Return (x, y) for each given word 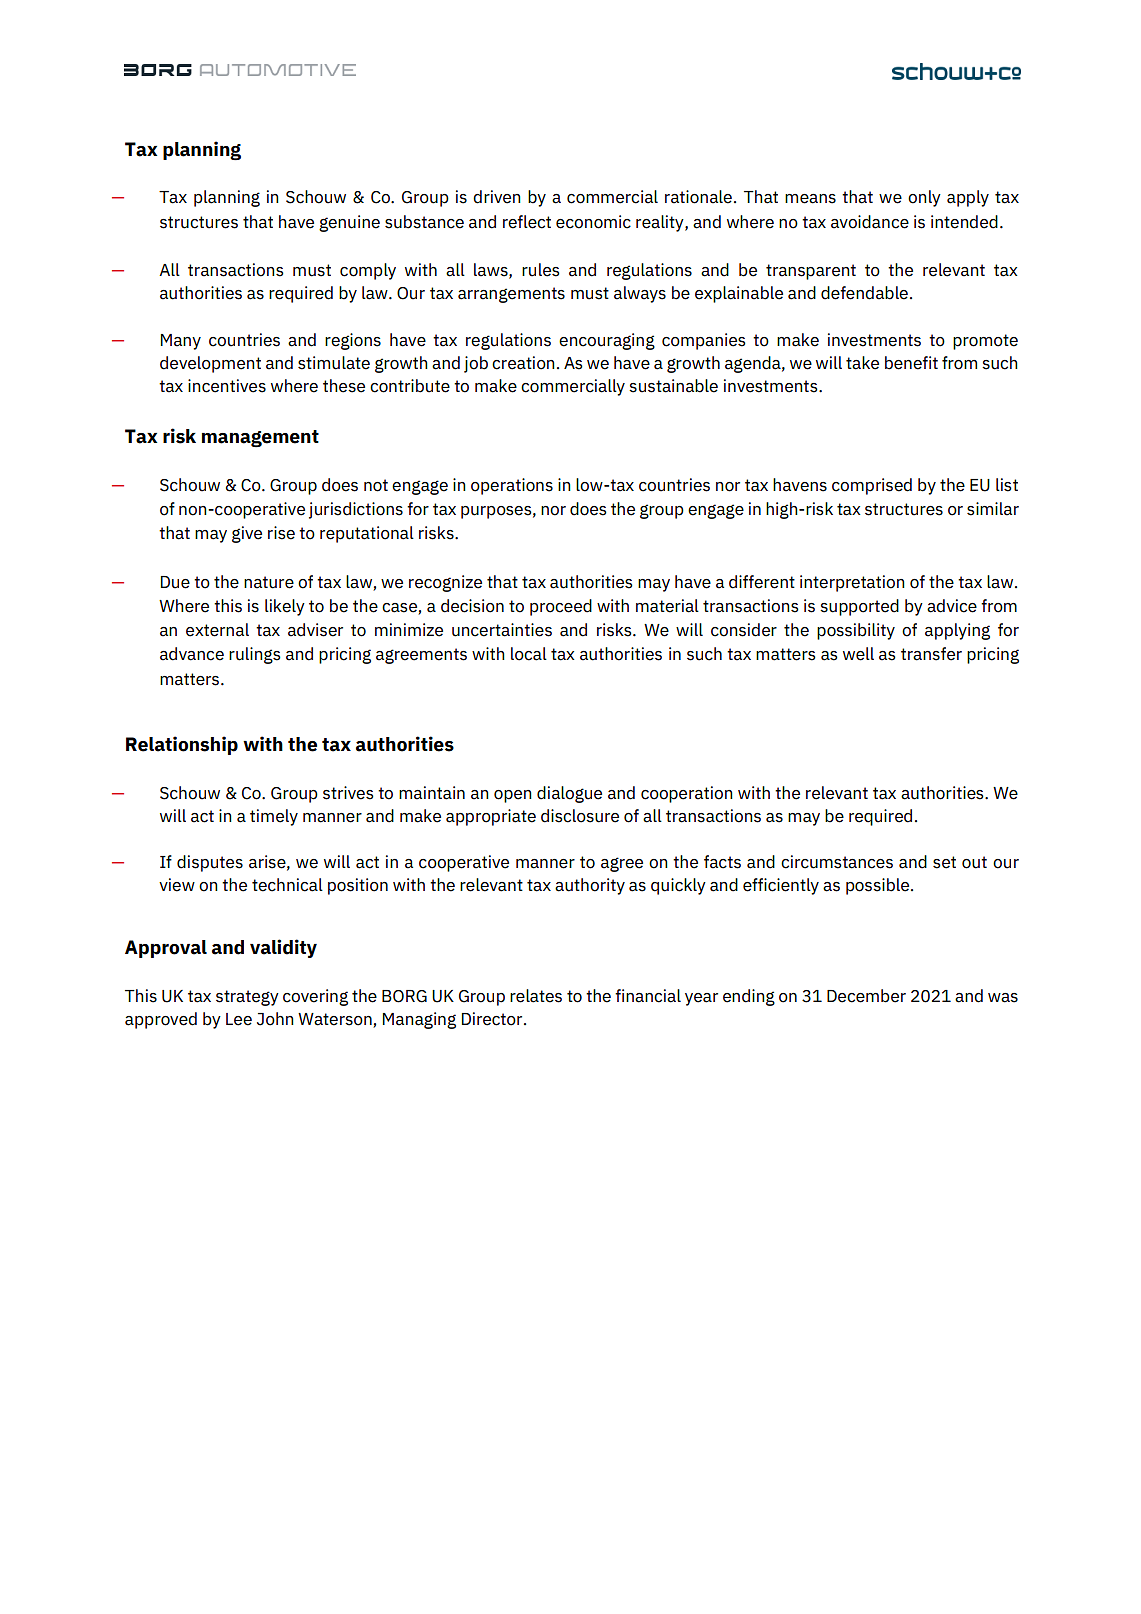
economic (593, 222)
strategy (247, 998)
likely (285, 607)
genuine (349, 223)
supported (859, 607)
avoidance (870, 222)
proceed (561, 607)
